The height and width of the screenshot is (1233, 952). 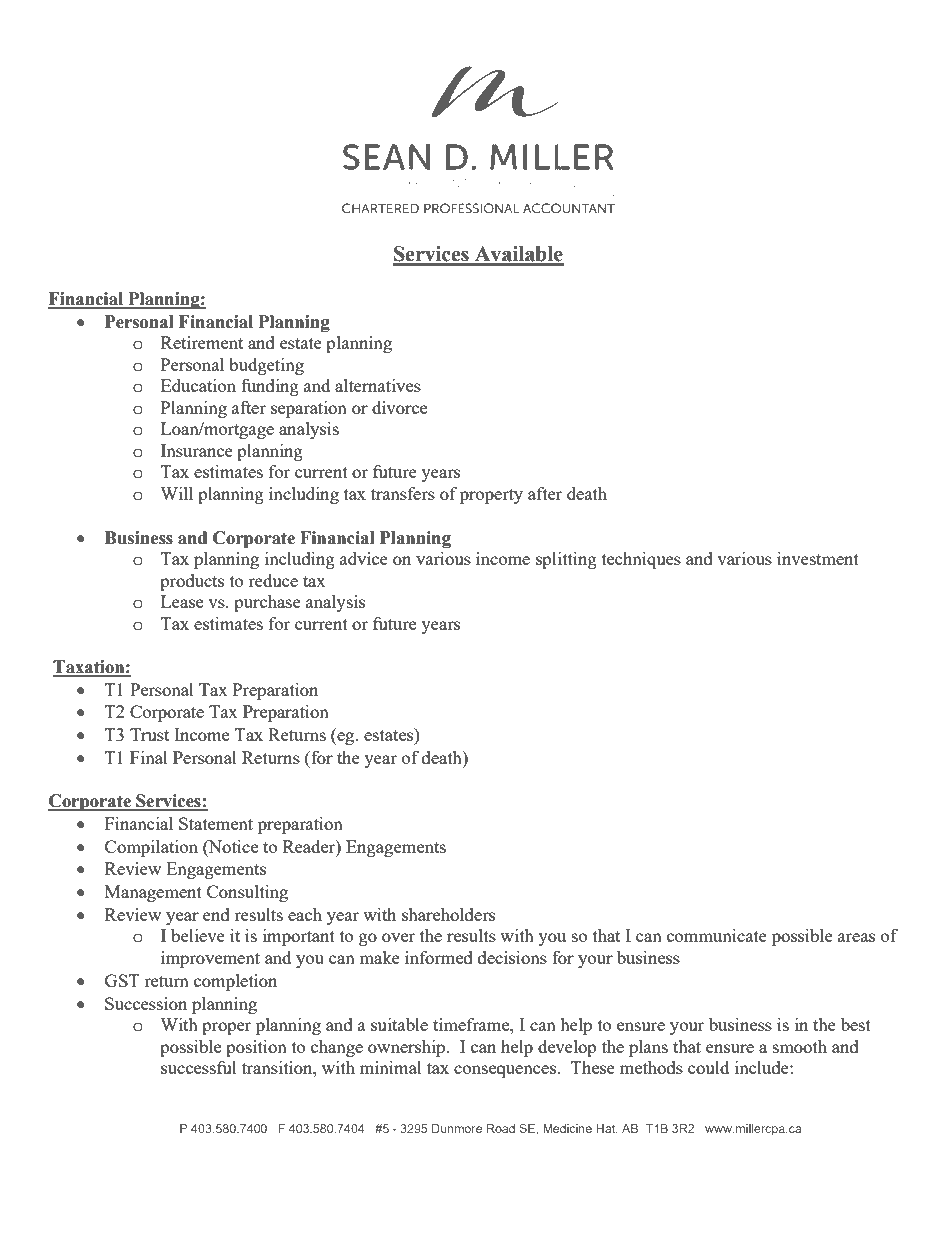 I want to click on alternatives, so click(x=378, y=385).
